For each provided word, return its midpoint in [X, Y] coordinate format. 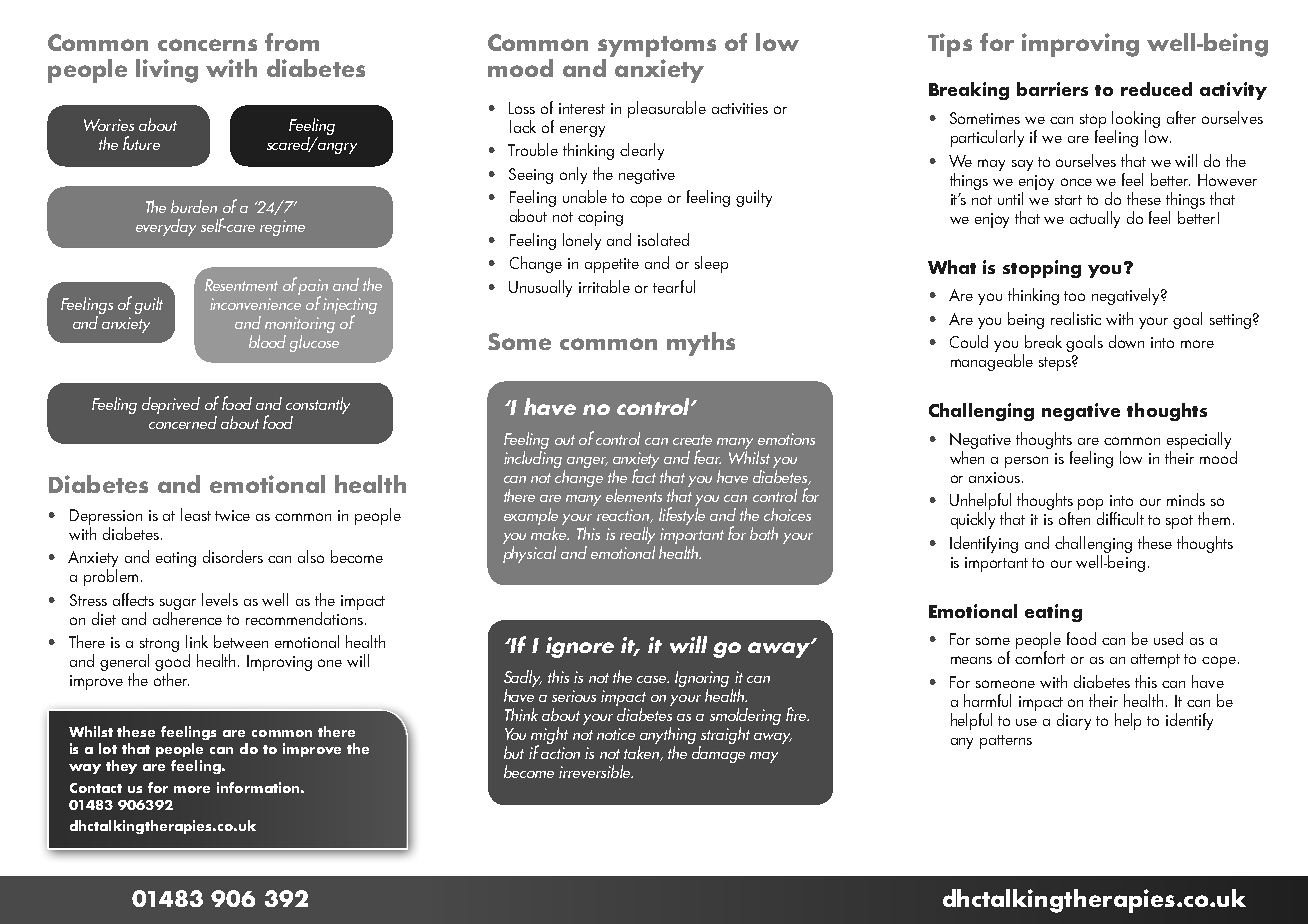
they [121, 767]
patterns [1006, 742]
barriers [1052, 89]
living [167, 71]
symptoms [657, 46]
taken [642, 752]
